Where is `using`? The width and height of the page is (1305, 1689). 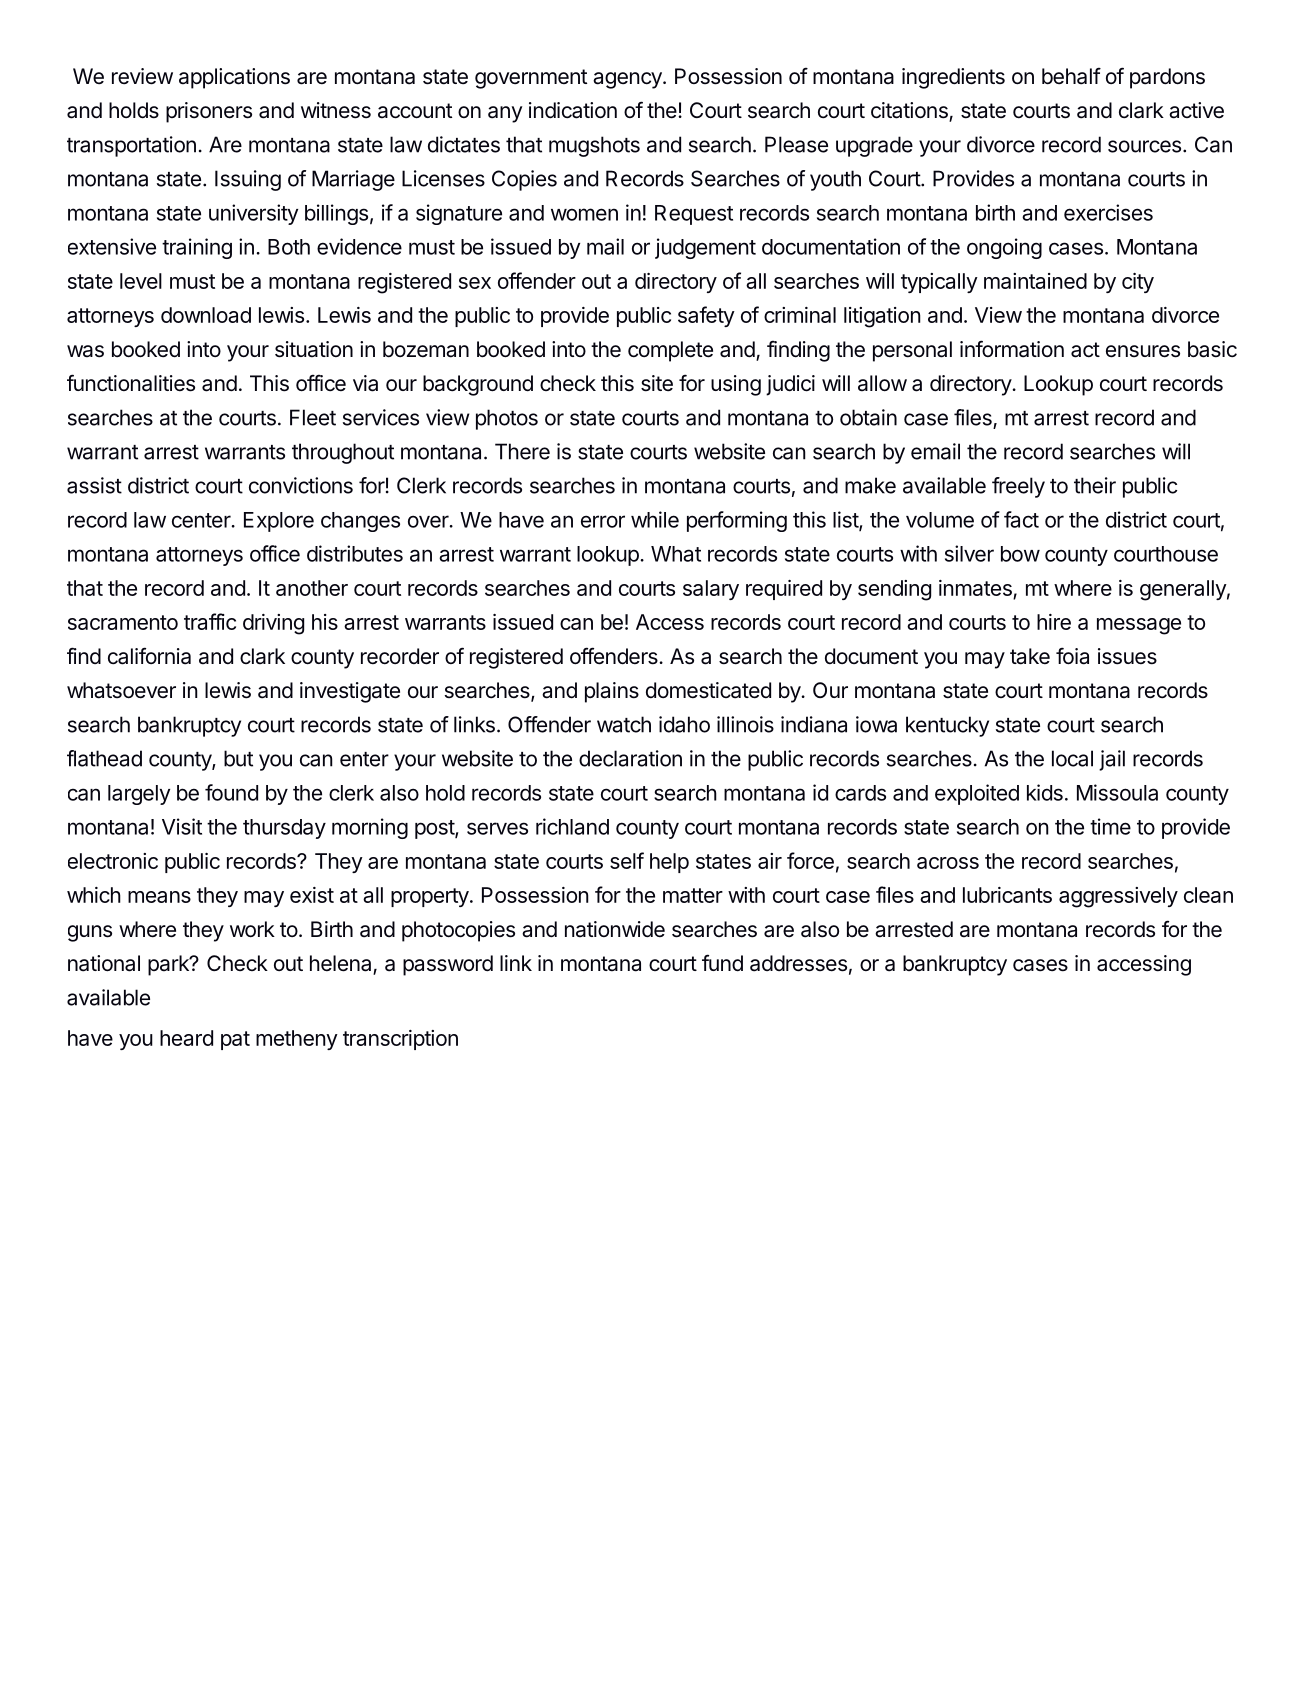
using is located at coordinates (736, 385).
